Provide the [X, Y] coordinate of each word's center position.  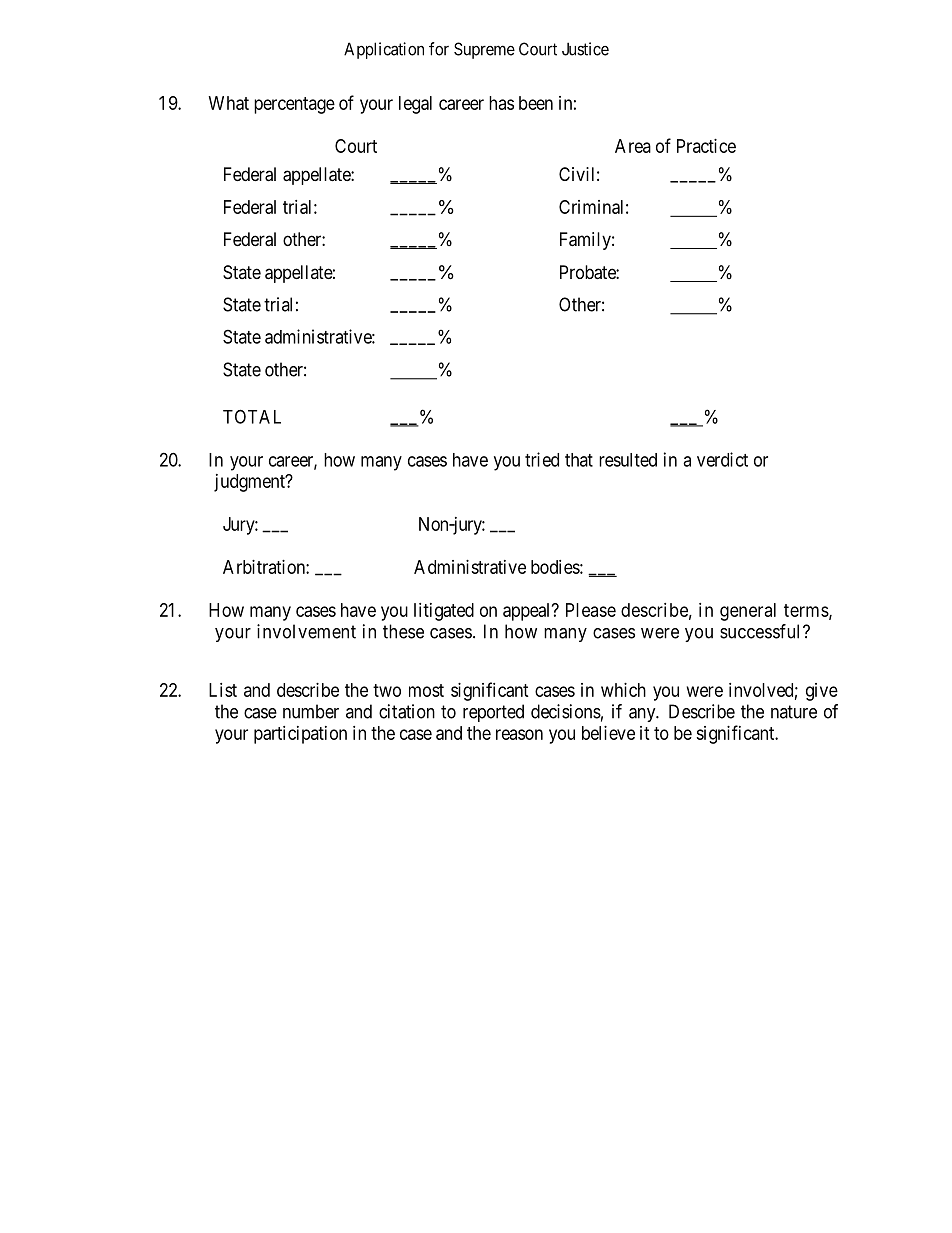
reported [493, 713]
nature [794, 712]
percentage [294, 105]
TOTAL [252, 416]
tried [542, 459]
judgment [250, 483]
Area [633, 146]
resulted [628, 460]
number [311, 711]
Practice [706, 146]
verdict [722, 459]
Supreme [484, 50]
